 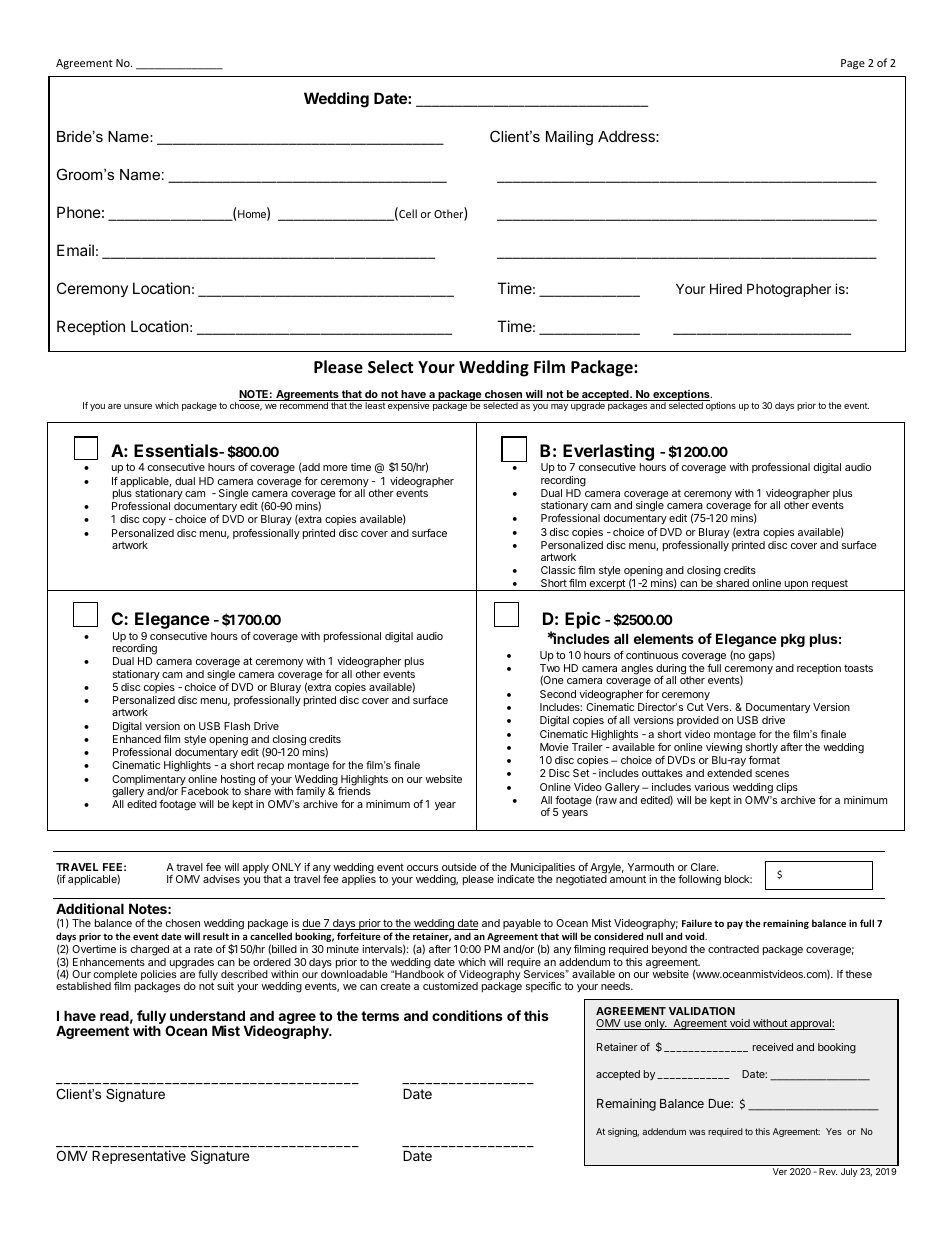 I want to click on following, so click(x=699, y=880).
